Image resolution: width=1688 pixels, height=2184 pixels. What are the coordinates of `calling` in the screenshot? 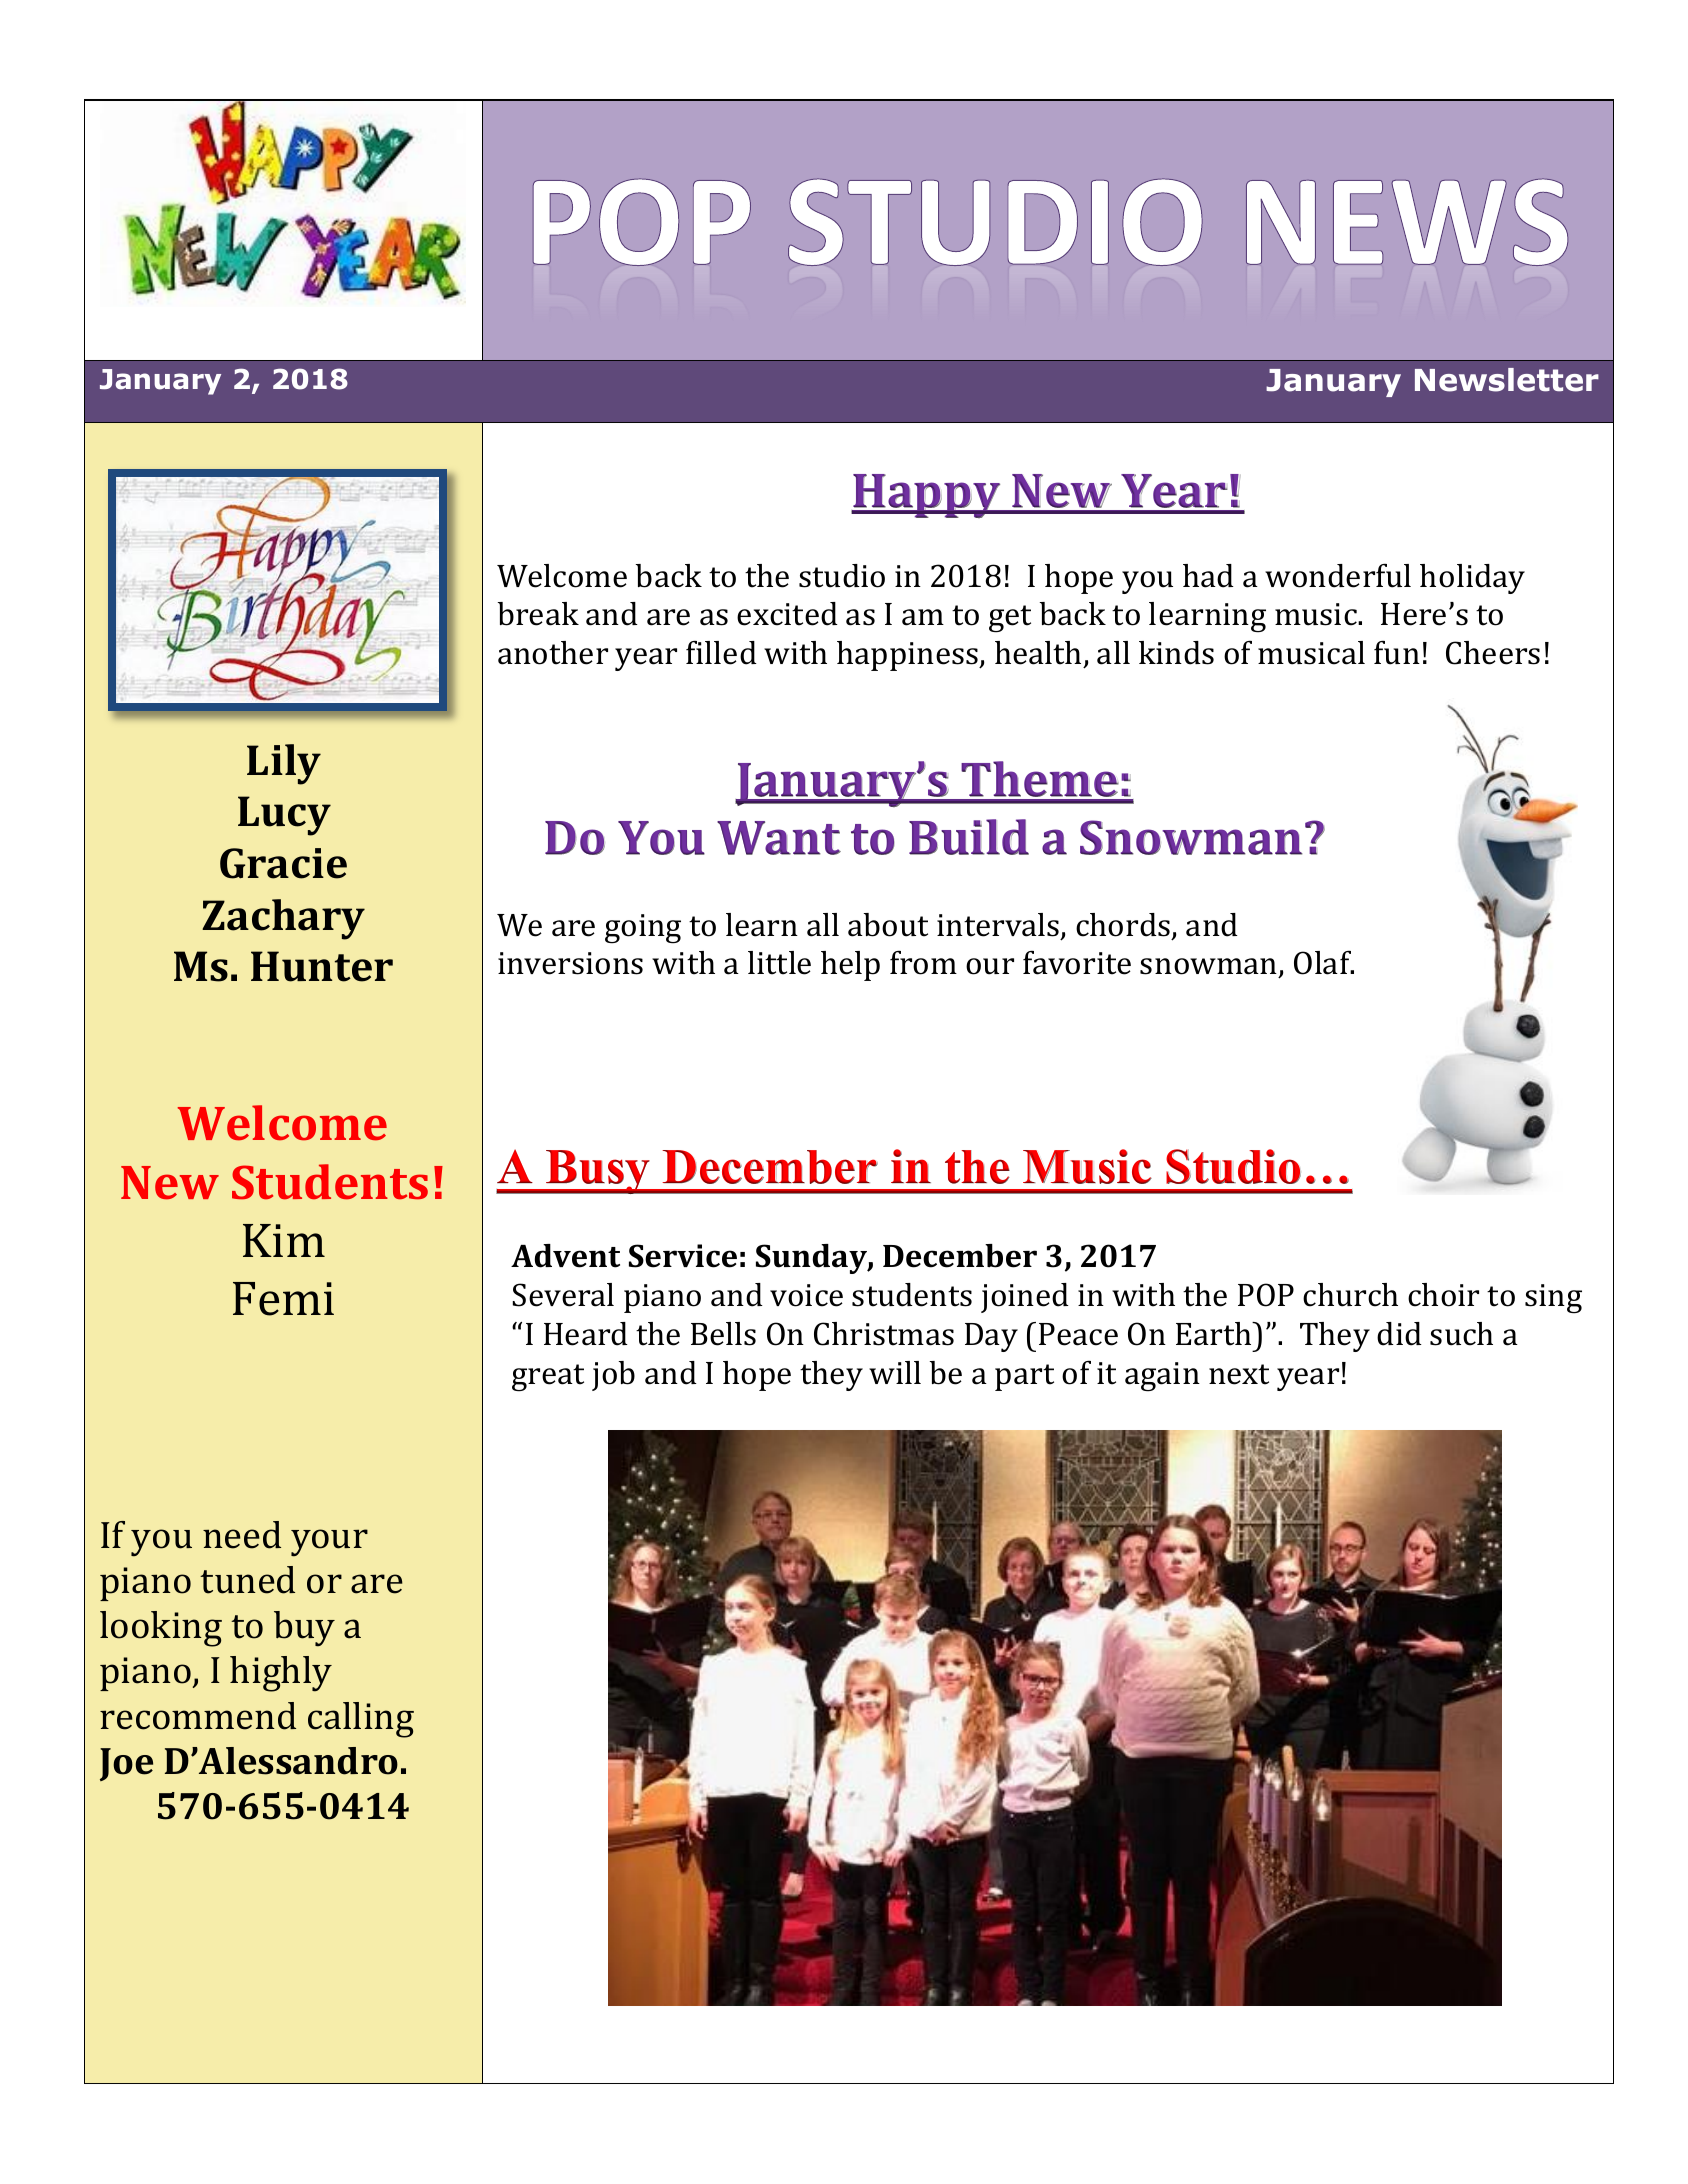 It's located at (361, 1720).
